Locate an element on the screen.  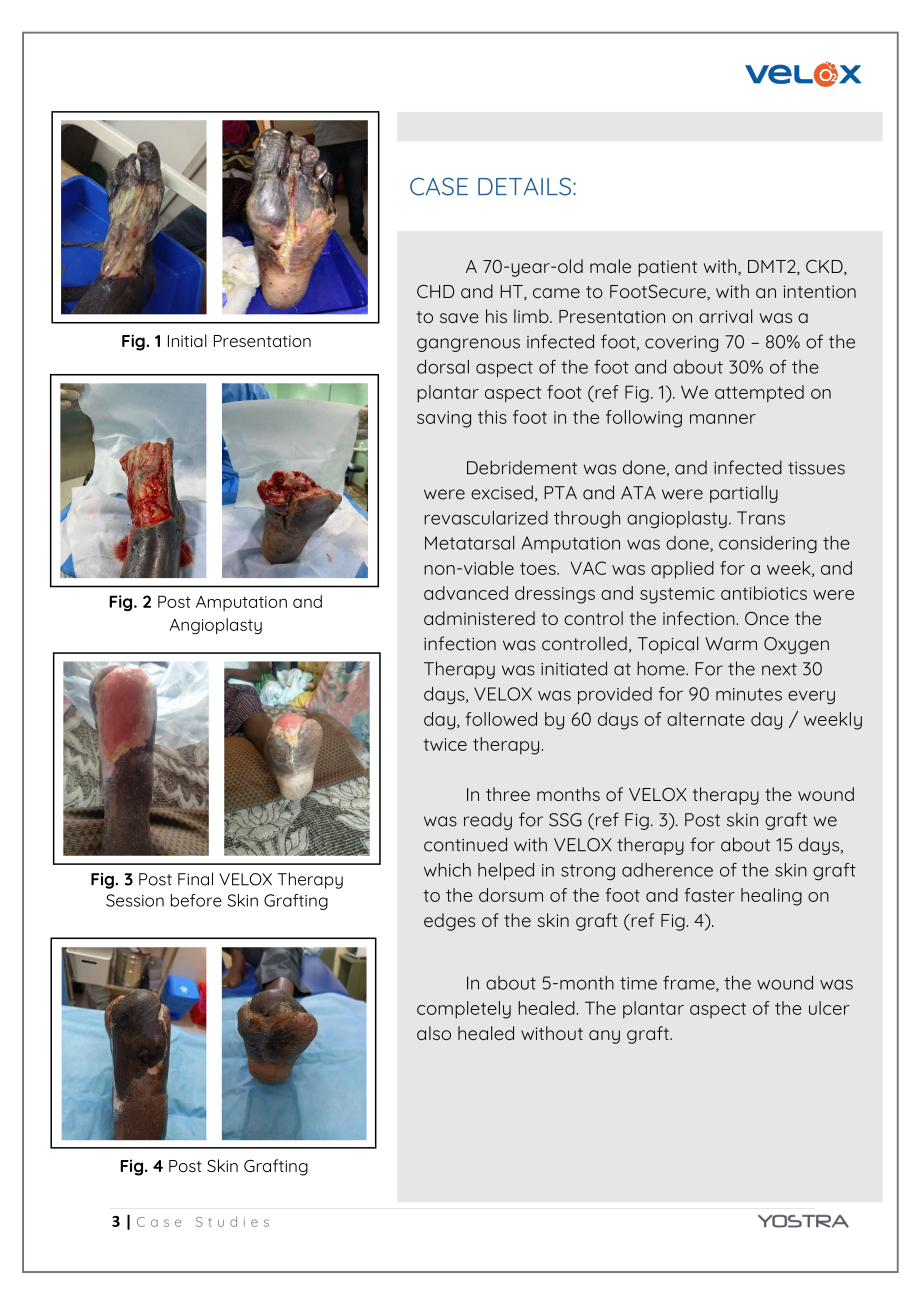
saving is located at coordinates (444, 419).
